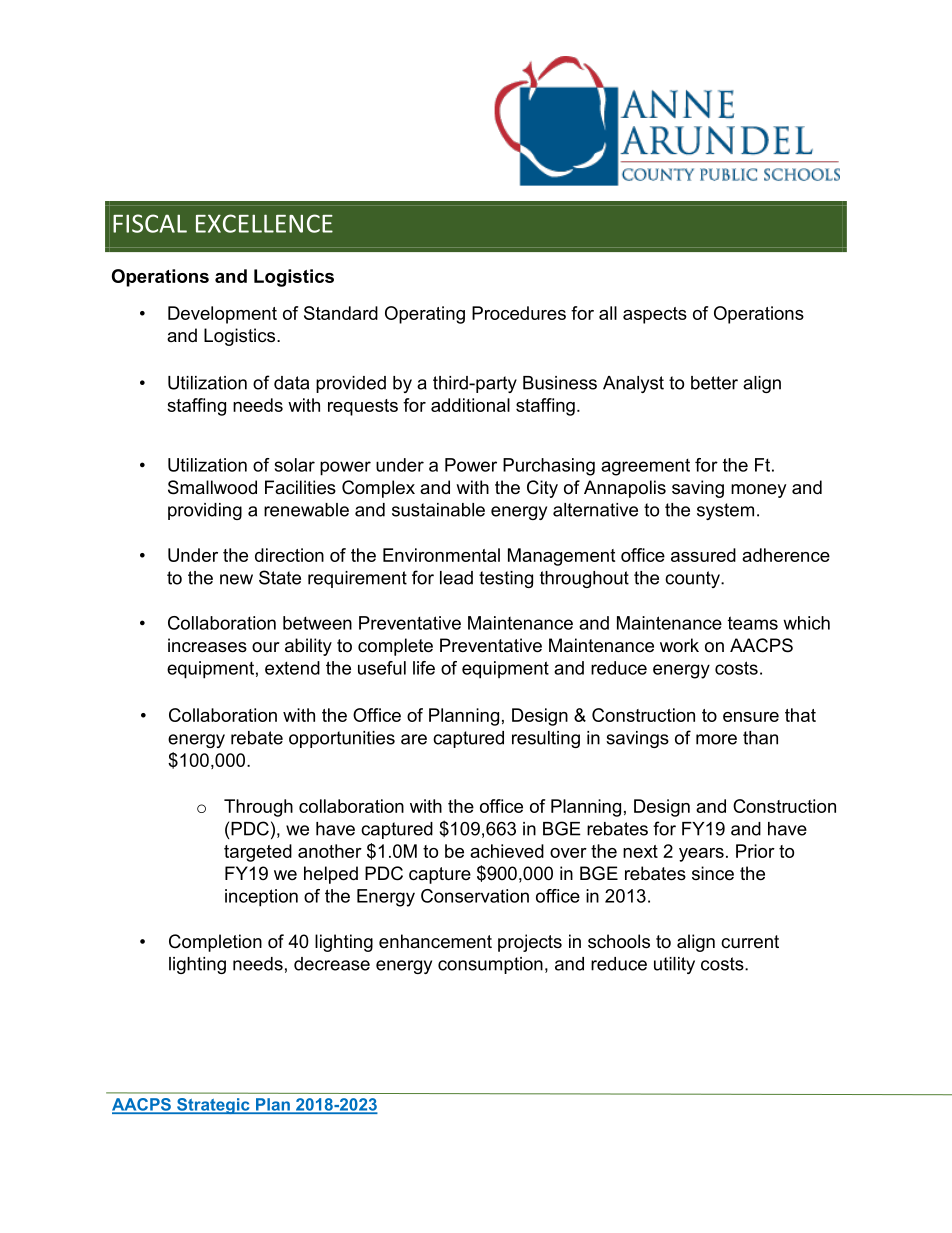  Describe the element at coordinates (213, 1106) in the image. I see `Strategic` at that location.
